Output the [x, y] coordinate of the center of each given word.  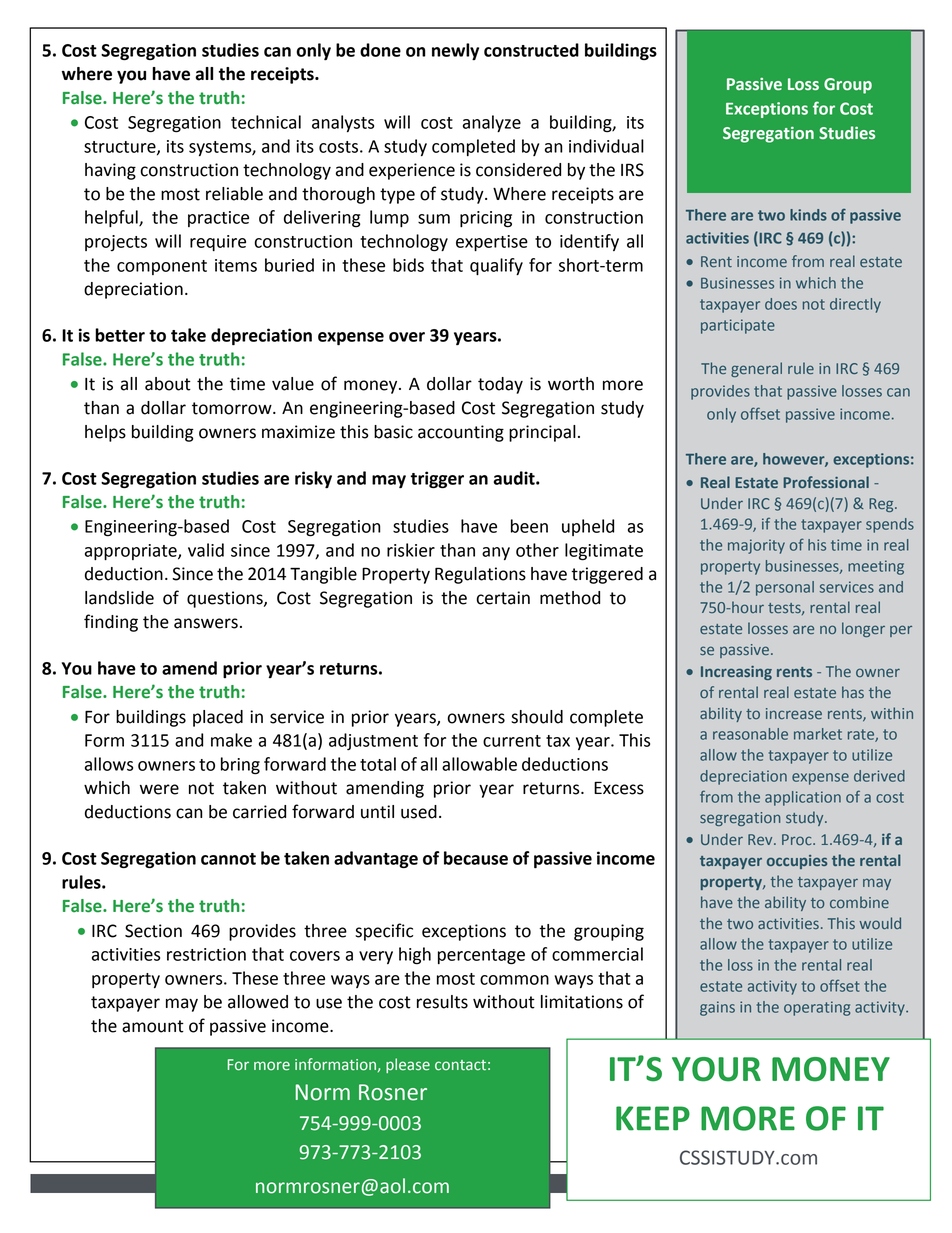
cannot [228, 859]
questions [226, 599]
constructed [531, 50]
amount [153, 1026]
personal [785, 588]
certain [503, 598]
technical [266, 122]
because [476, 858]
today [500, 385]
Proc [798, 839]
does [781, 304]
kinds [808, 215]
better [120, 335]
